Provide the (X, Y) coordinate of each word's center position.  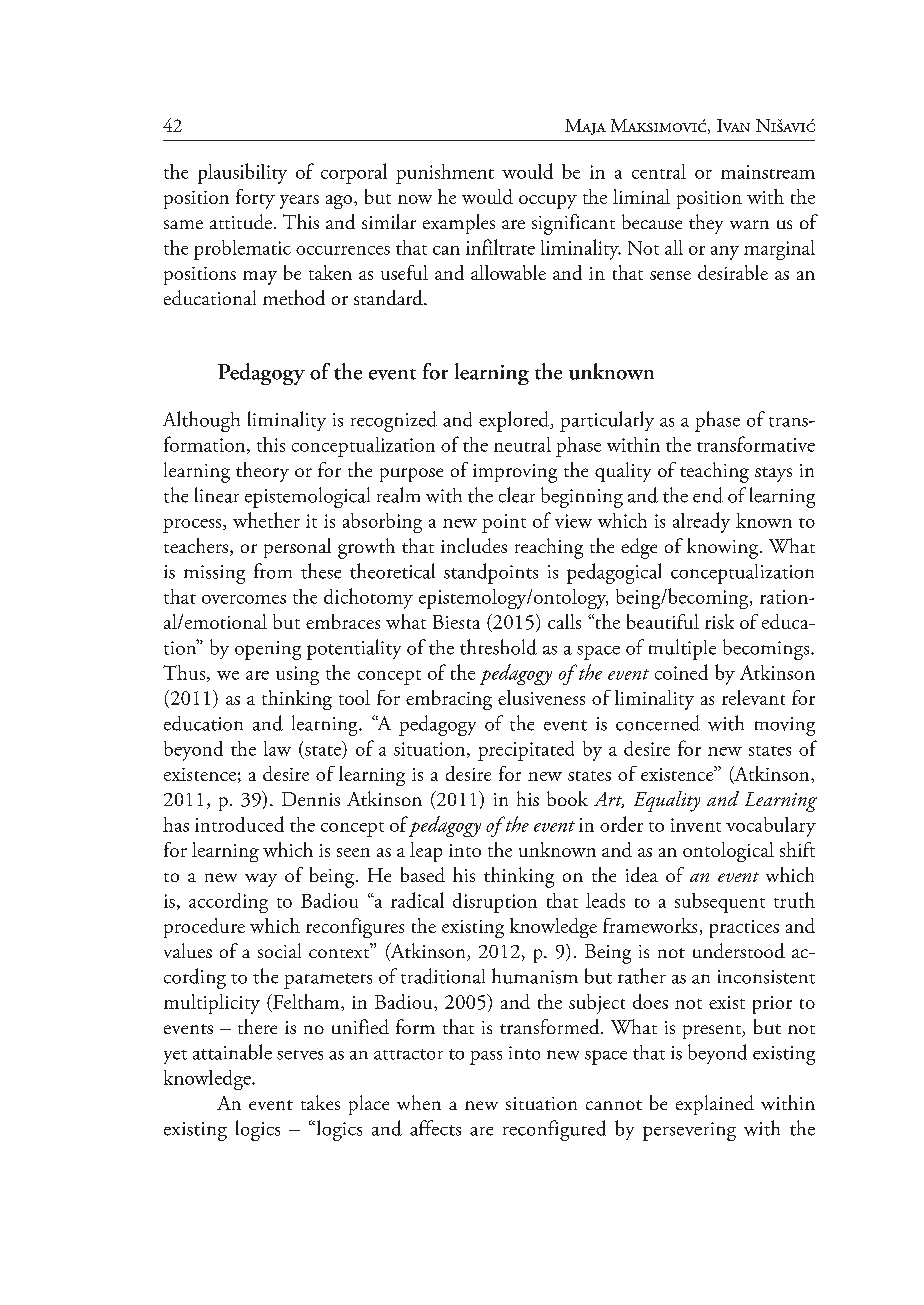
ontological (728, 852)
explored (515, 421)
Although (201, 421)
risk (719, 621)
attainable (232, 1052)
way (261, 880)
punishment (445, 174)
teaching (714, 472)
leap (426, 852)
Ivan (733, 125)
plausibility (242, 173)
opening (268, 650)
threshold (498, 647)
